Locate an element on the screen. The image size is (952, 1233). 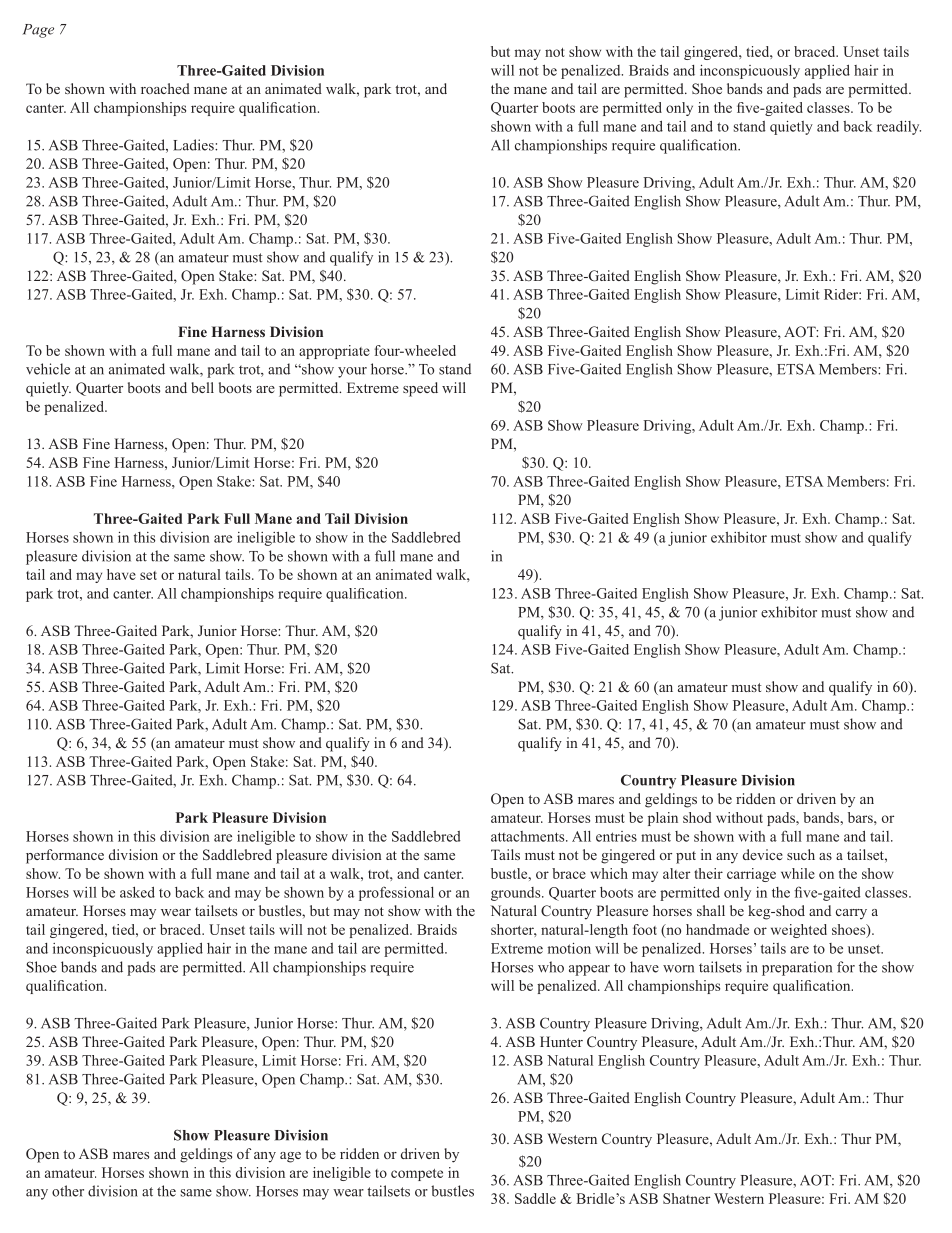
Ladies is located at coordinates (194, 145).
